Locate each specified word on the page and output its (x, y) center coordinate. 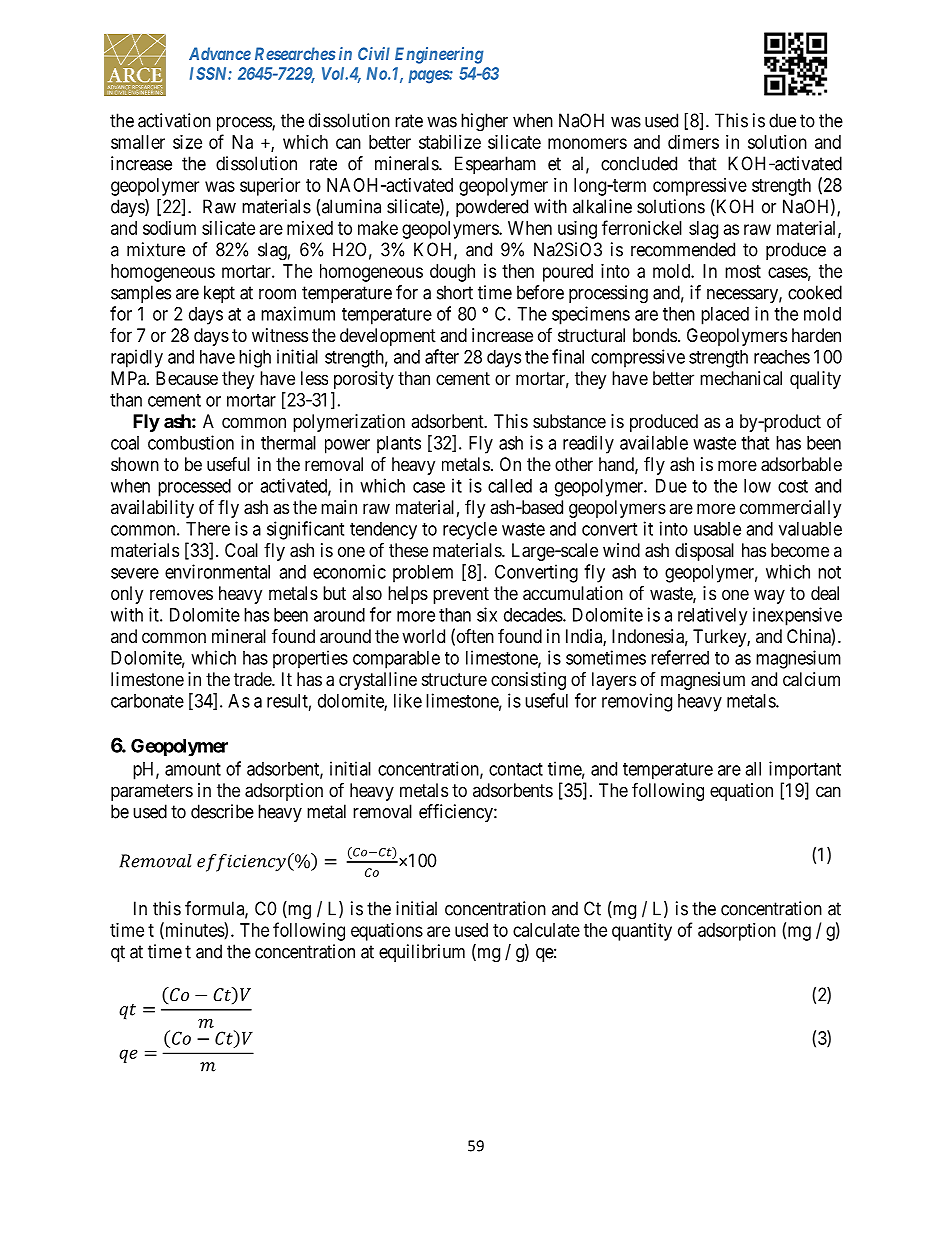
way (769, 596)
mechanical (741, 378)
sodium (169, 228)
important (805, 770)
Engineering (439, 55)
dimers (693, 142)
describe (222, 811)
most (743, 271)
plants (399, 445)
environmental (217, 571)
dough (452, 273)
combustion (191, 442)
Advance (220, 53)
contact (516, 769)
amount (193, 769)
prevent (461, 595)
